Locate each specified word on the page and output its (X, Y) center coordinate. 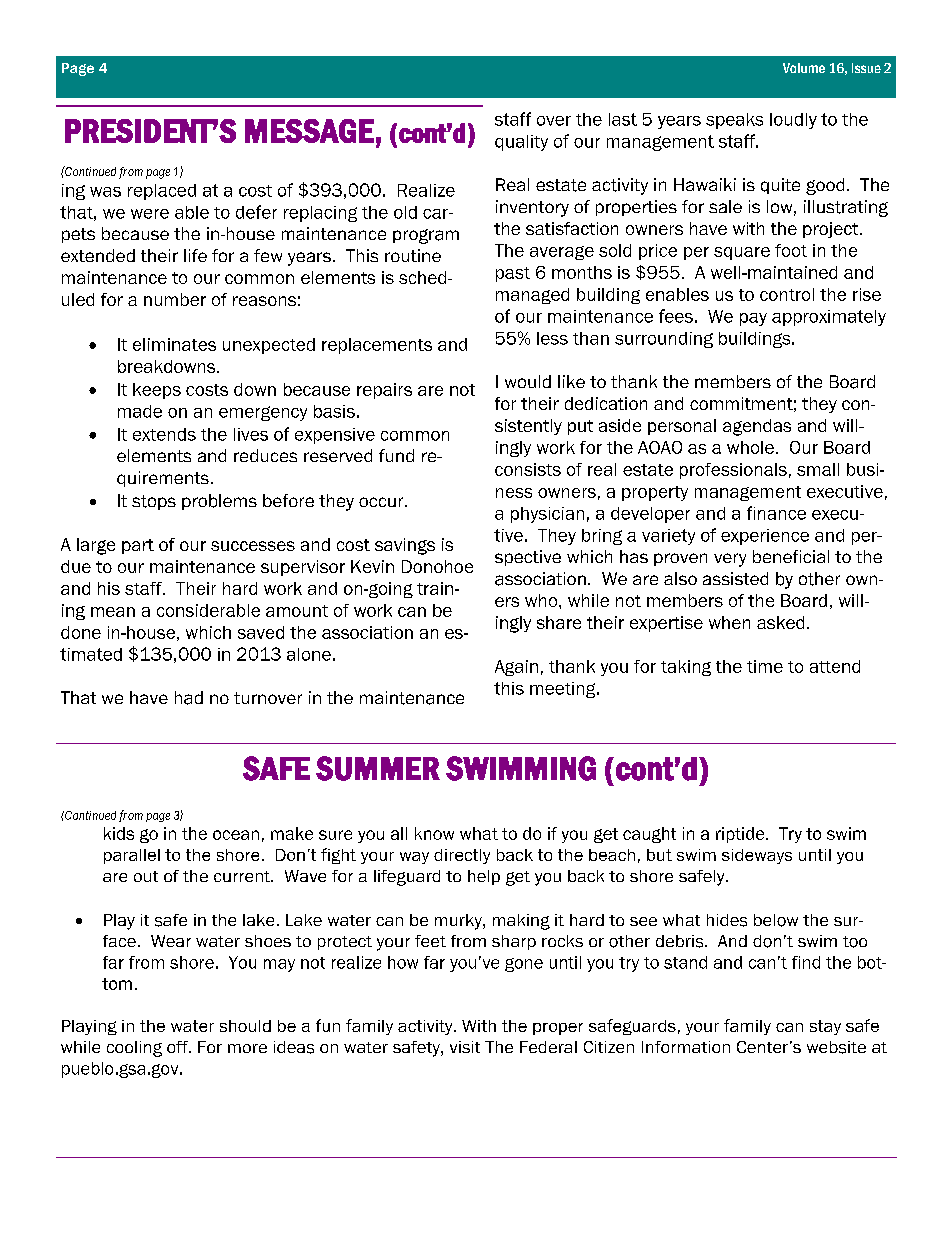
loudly (793, 121)
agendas (757, 427)
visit (465, 1047)
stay (825, 1027)
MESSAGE (309, 131)
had (189, 698)
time (765, 666)
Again (516, 668)
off (178, 1047)
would (528, 381)
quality (521, 143)
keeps (157, 391)
